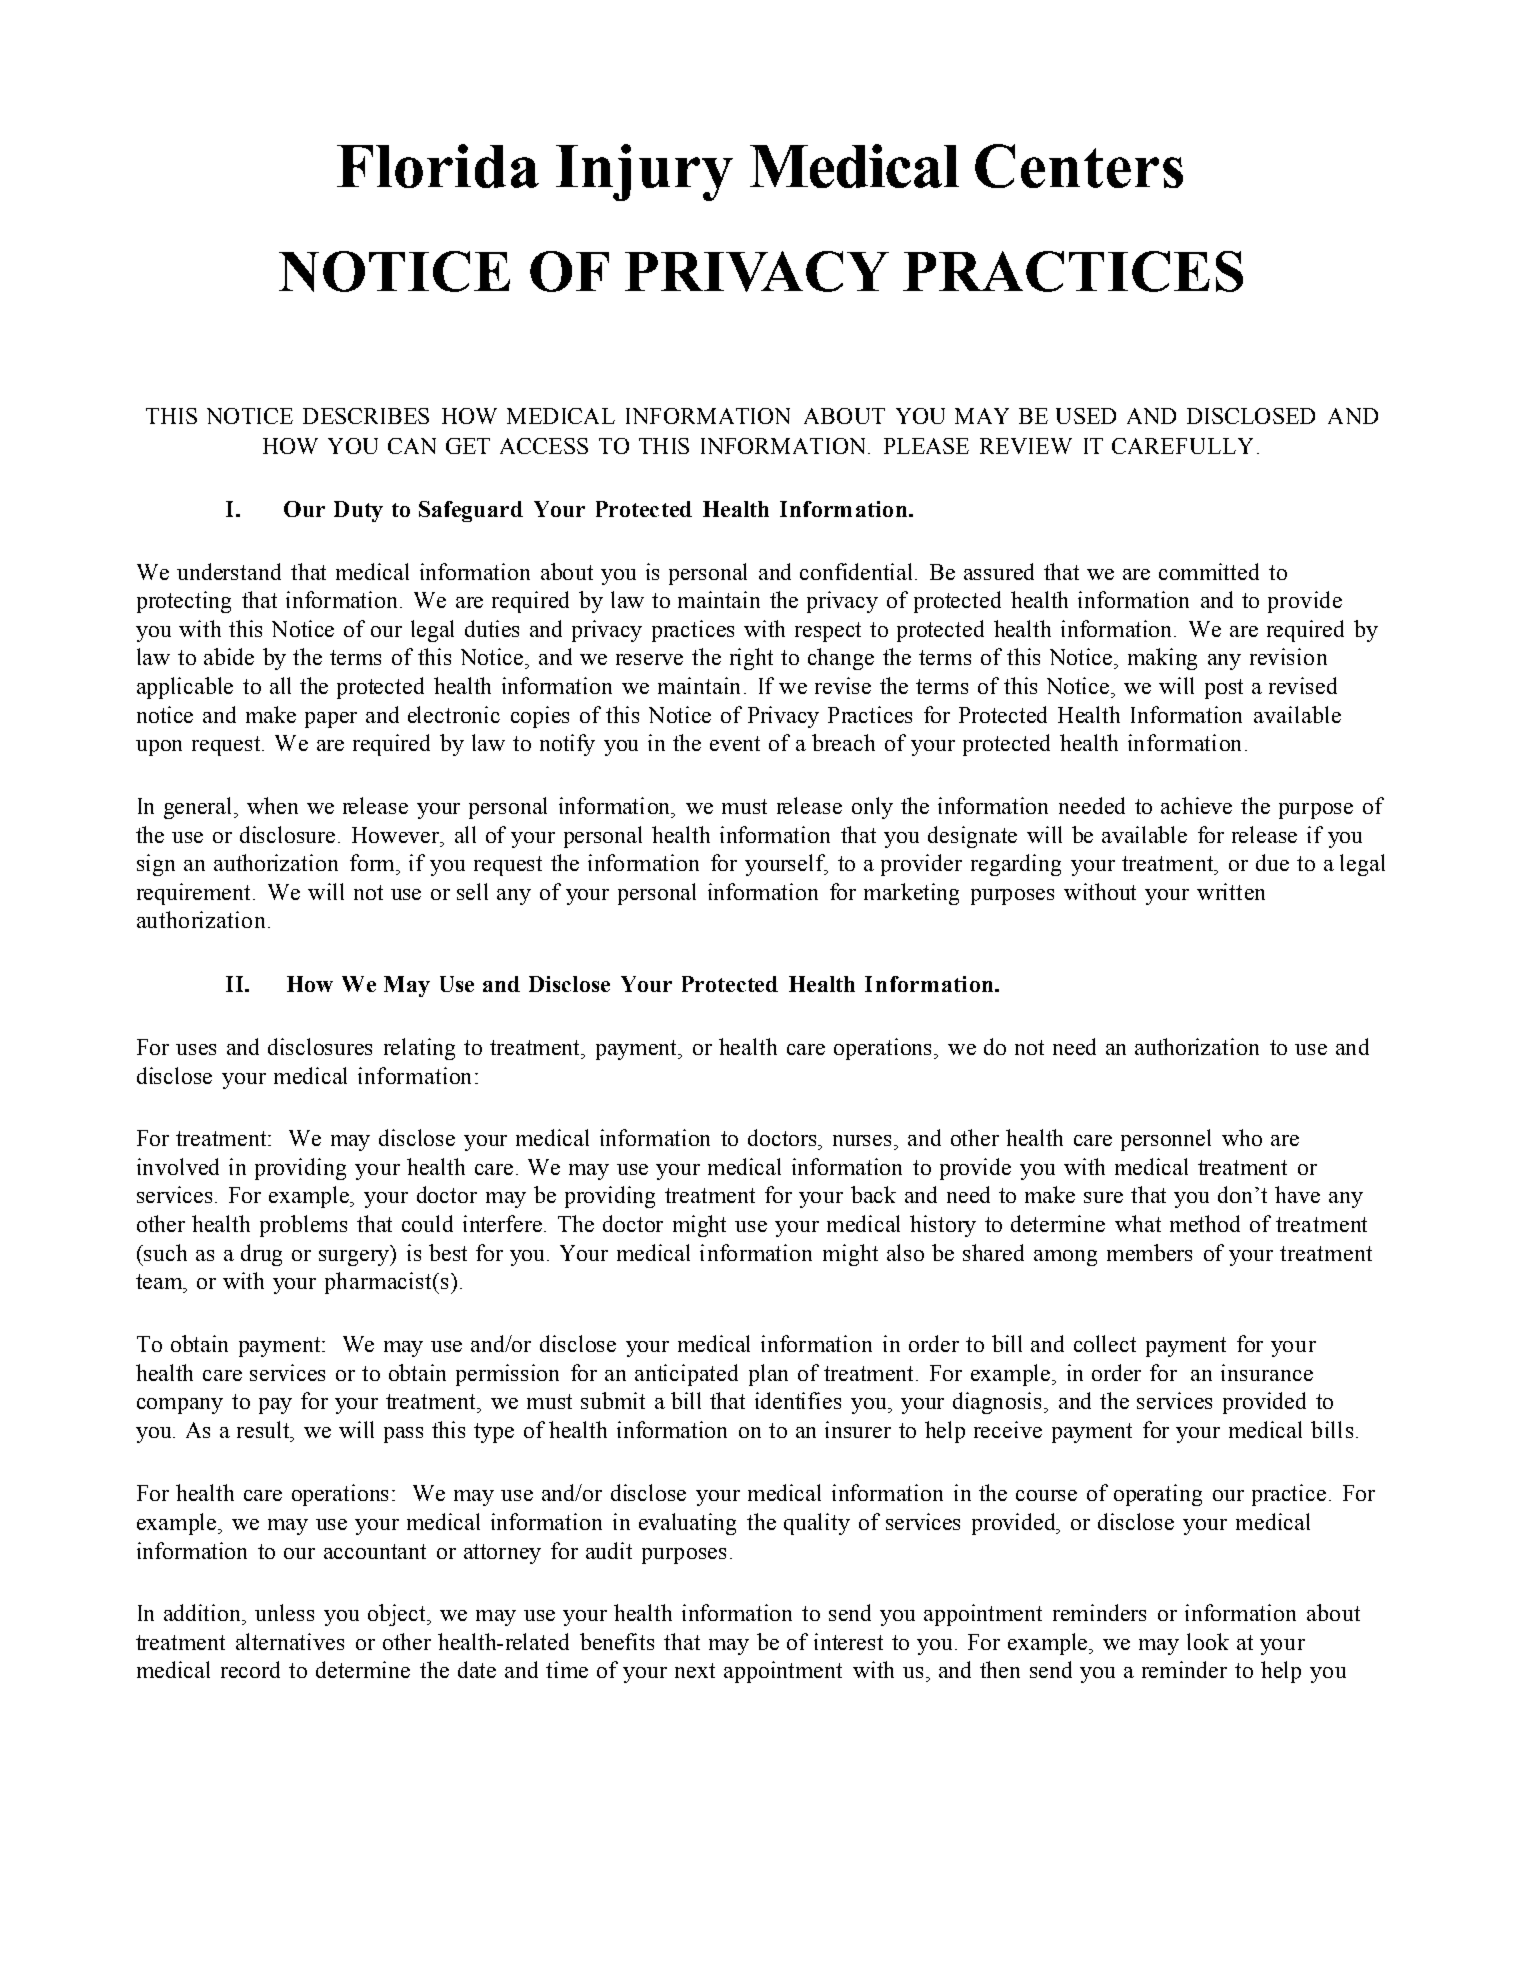 The width and height of the screenshot is (1518, 1964). What do you see at coordinates (1079, 166) in the screenshot?
I see `Centers` at bounding box center [1079, 166].
